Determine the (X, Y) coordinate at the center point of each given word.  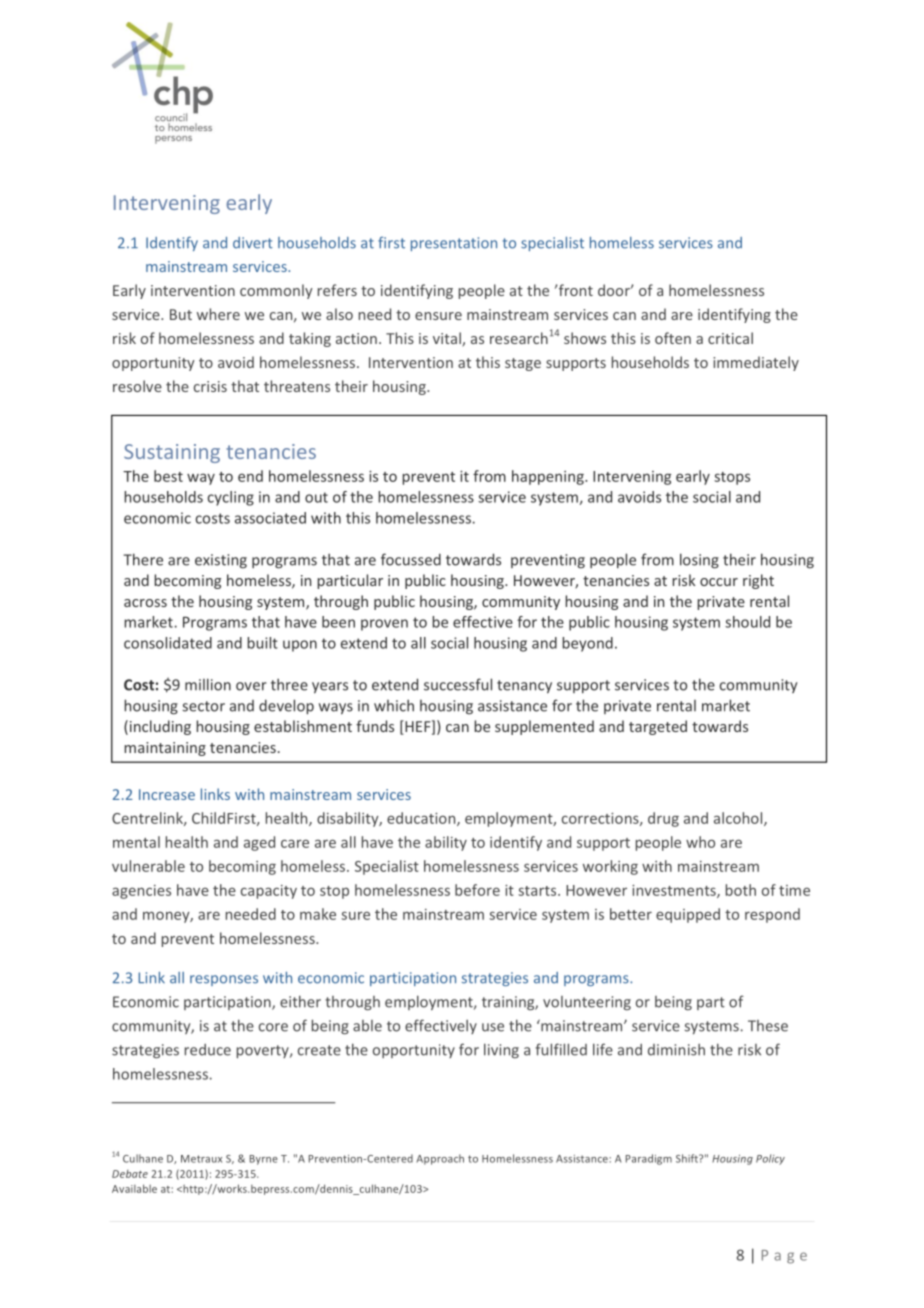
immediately (756, 363)
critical (730, 338)
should (747, 622)
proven (384, 625)
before (477, 890)
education (422, 819)
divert (253, 243)
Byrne (264, 1160)
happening (549, 477)
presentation (454, 244)
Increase (167, 794)
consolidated (168, 643)
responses (224, 980)
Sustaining (172, 453)
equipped (688, 915)
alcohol (739, 819)
